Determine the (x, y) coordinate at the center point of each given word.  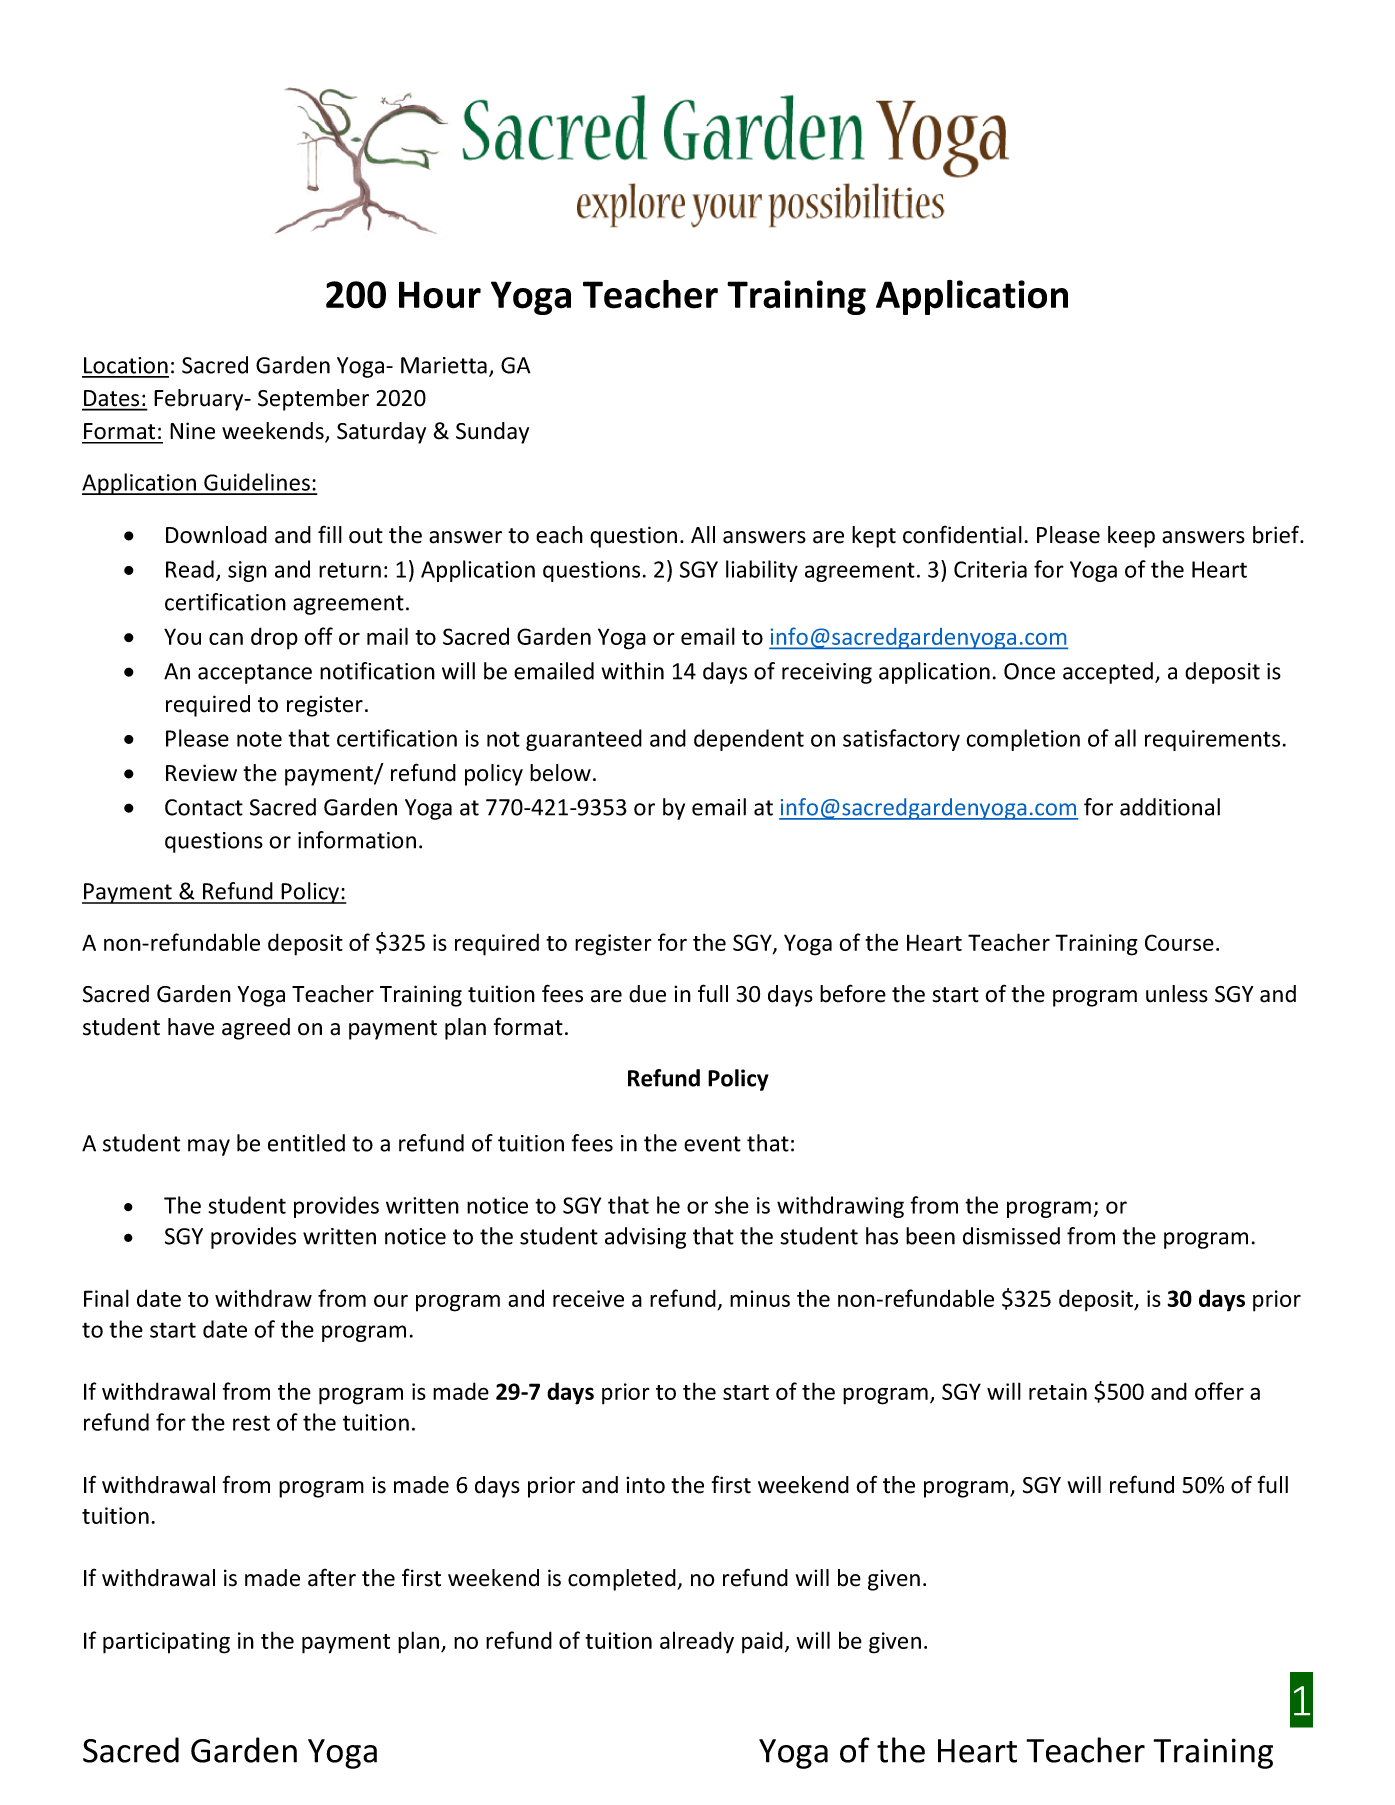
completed (623, 1580)
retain (1058, 1391)
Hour (440, 295)
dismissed (1011, 1236)
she (732, 1205)
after (332, 1577)
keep (1131, 537)
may (209, 1147)
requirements (1212, 740)
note (259, 739)
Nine (192, 431)
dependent (749, 740)
